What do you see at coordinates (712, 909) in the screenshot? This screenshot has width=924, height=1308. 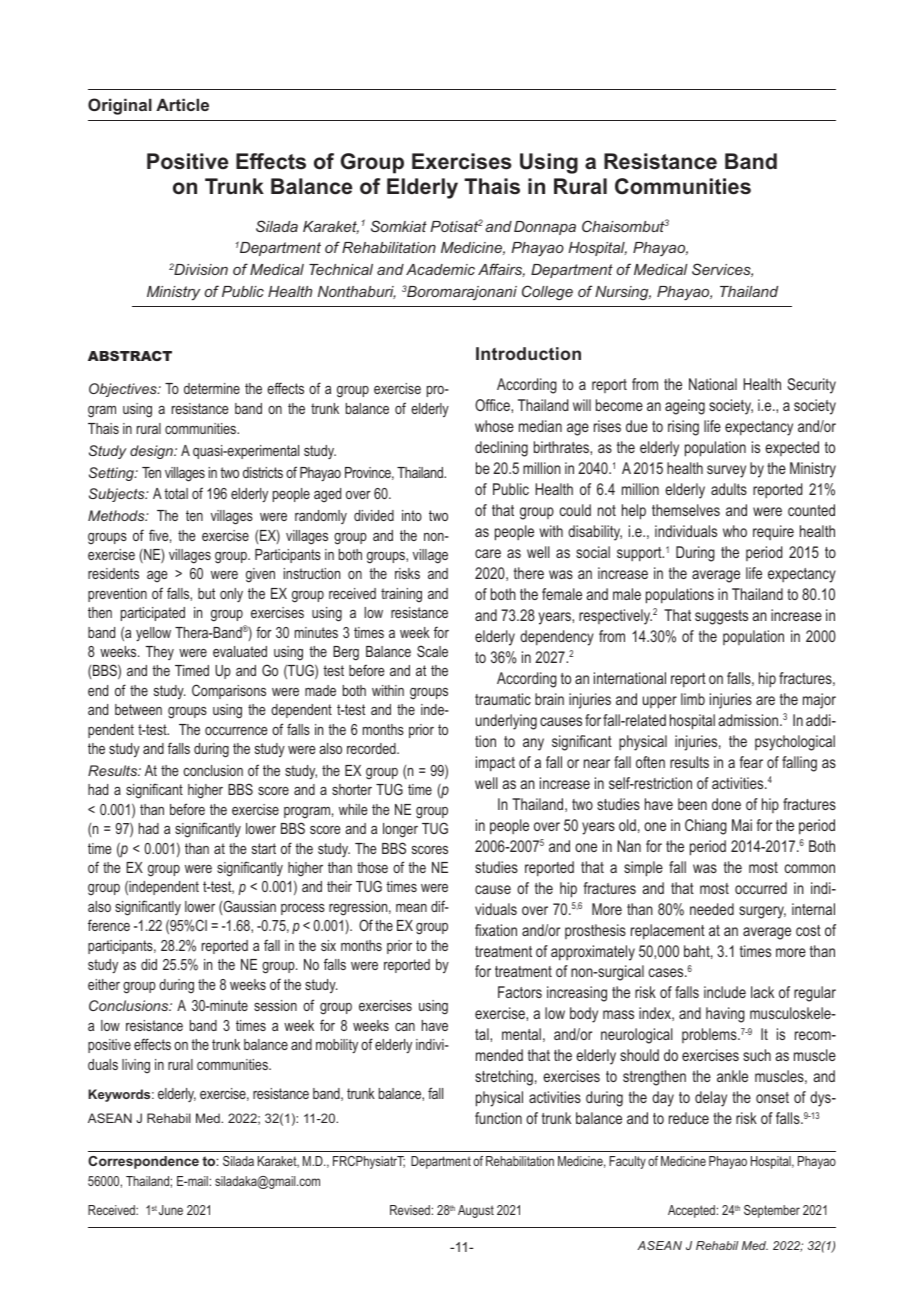 I see `needed` at bounding box center [712, 909].
